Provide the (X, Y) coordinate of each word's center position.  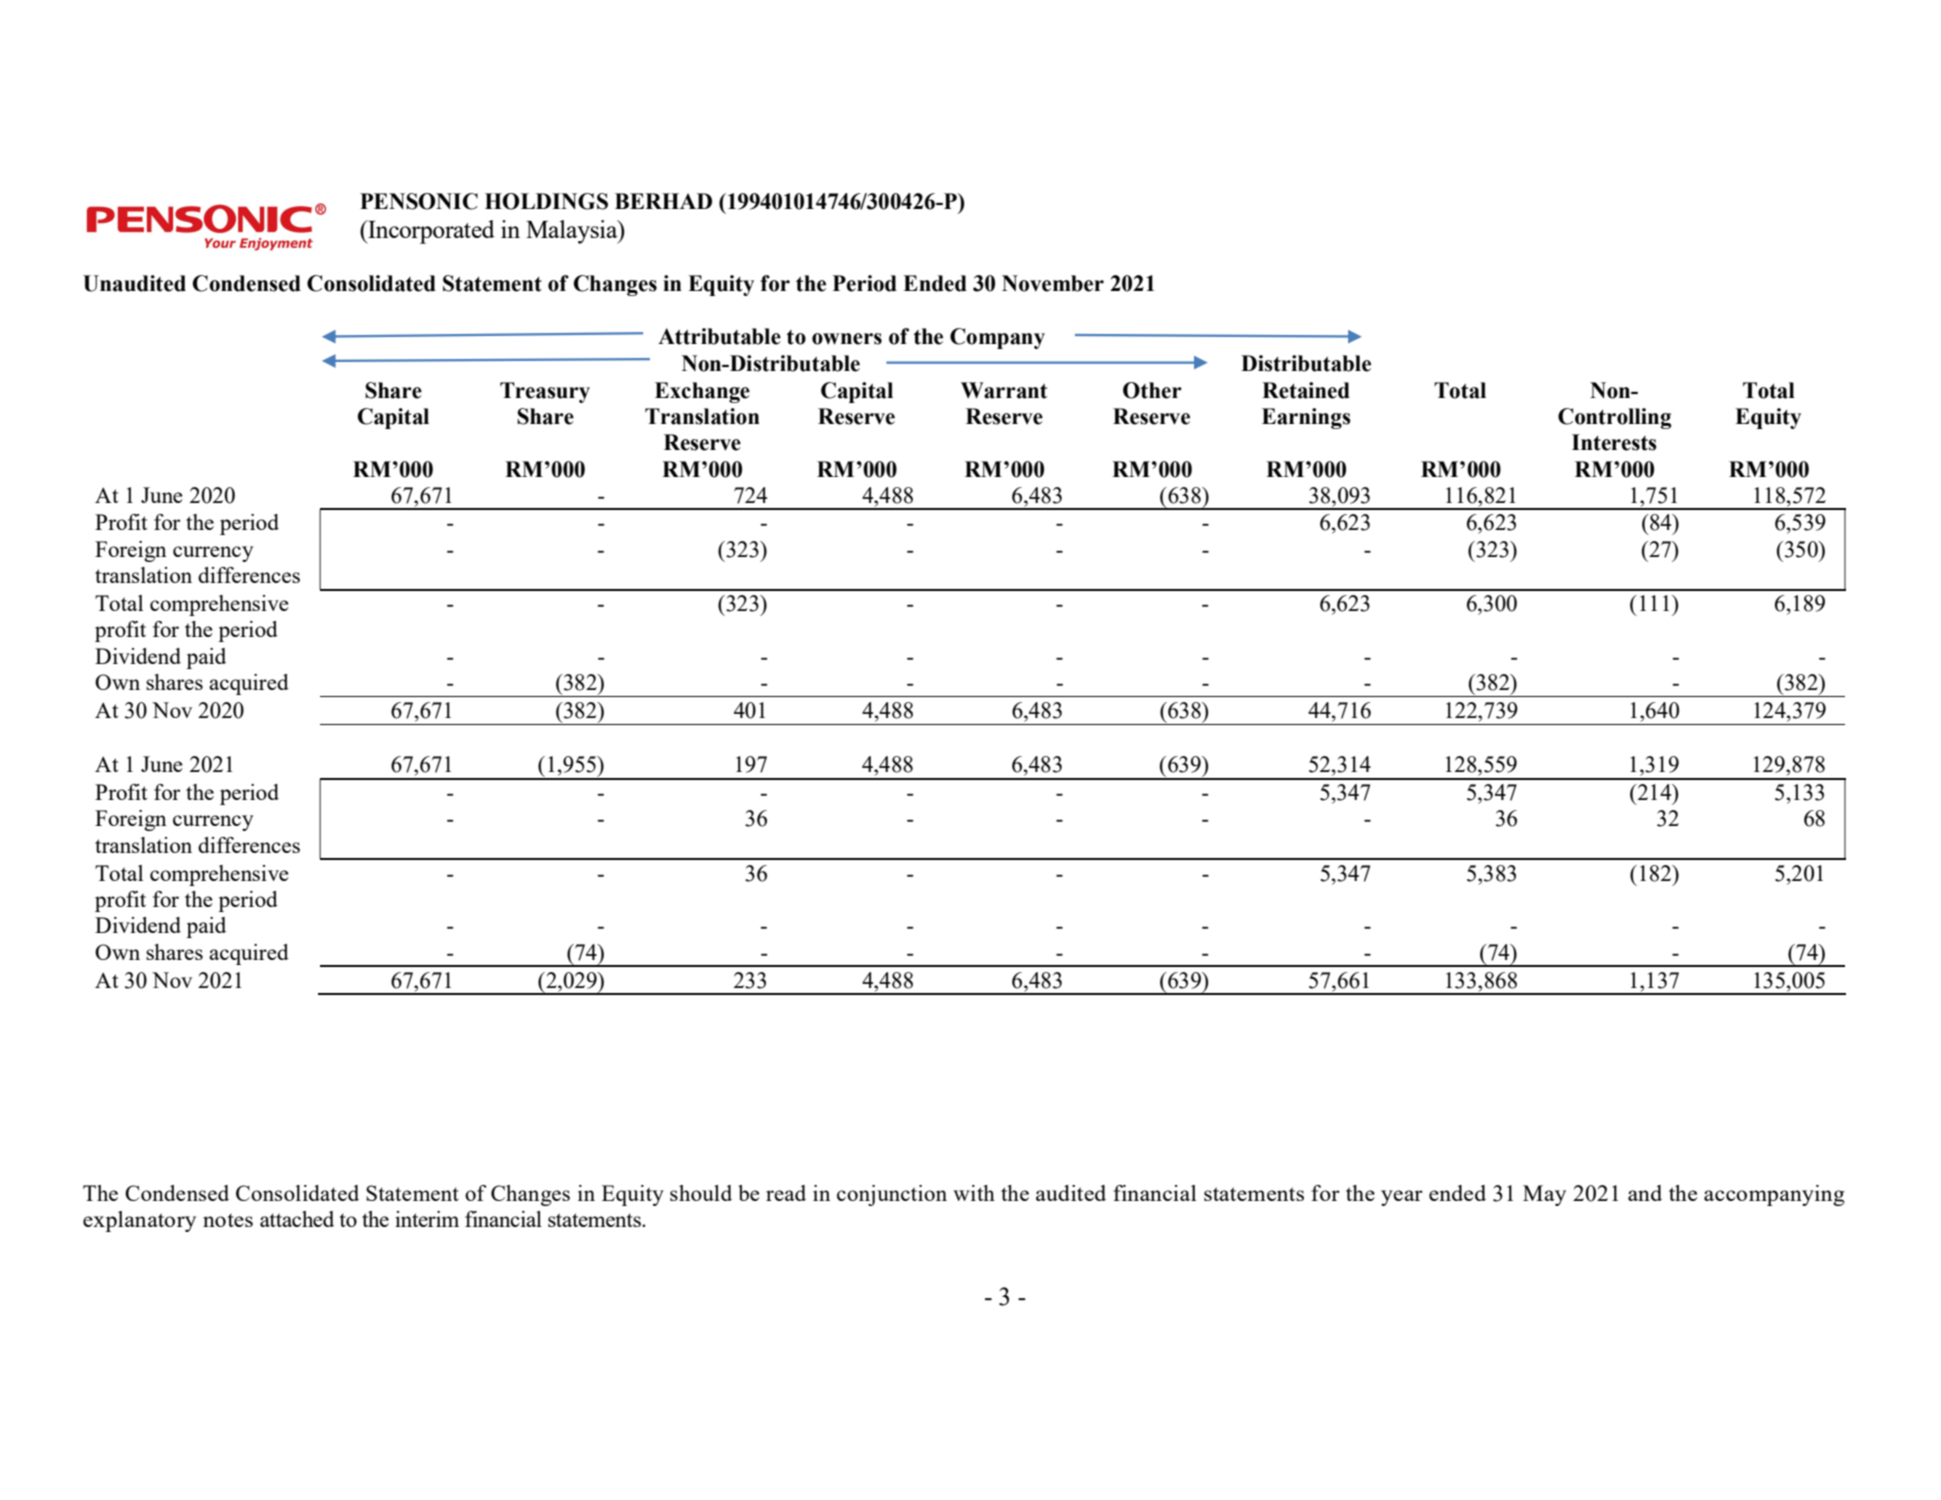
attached (297, 1219)
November (1053, 283)
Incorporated (430, 232)
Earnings (1306, 418)
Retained (1306, 390)
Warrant (1004, 390)
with (974, 1193)
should (701, 1193)
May (1544, 1195)
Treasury (545, 392)
